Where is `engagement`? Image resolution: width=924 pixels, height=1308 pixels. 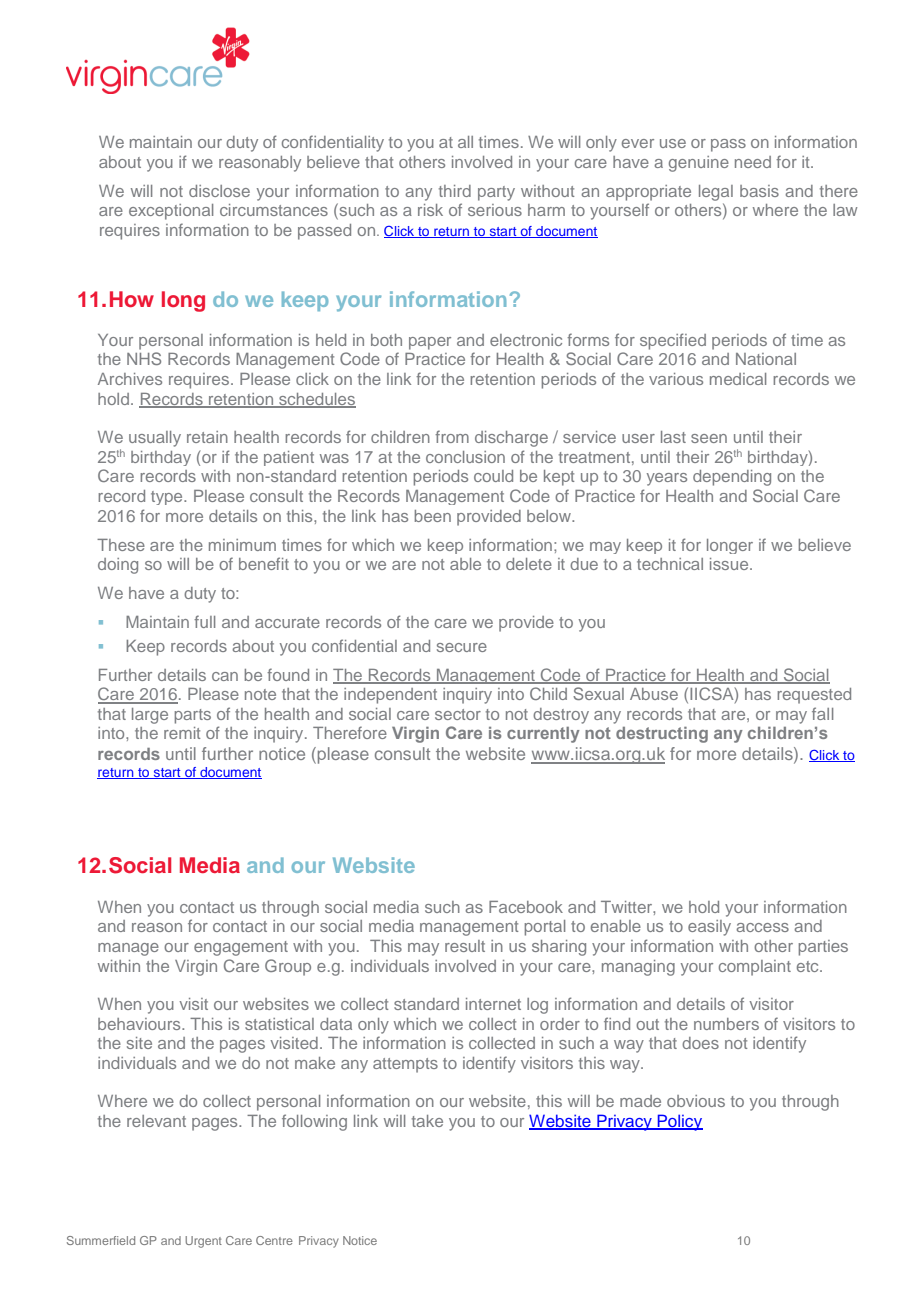
engagement is located at coordinates (241, 948).
